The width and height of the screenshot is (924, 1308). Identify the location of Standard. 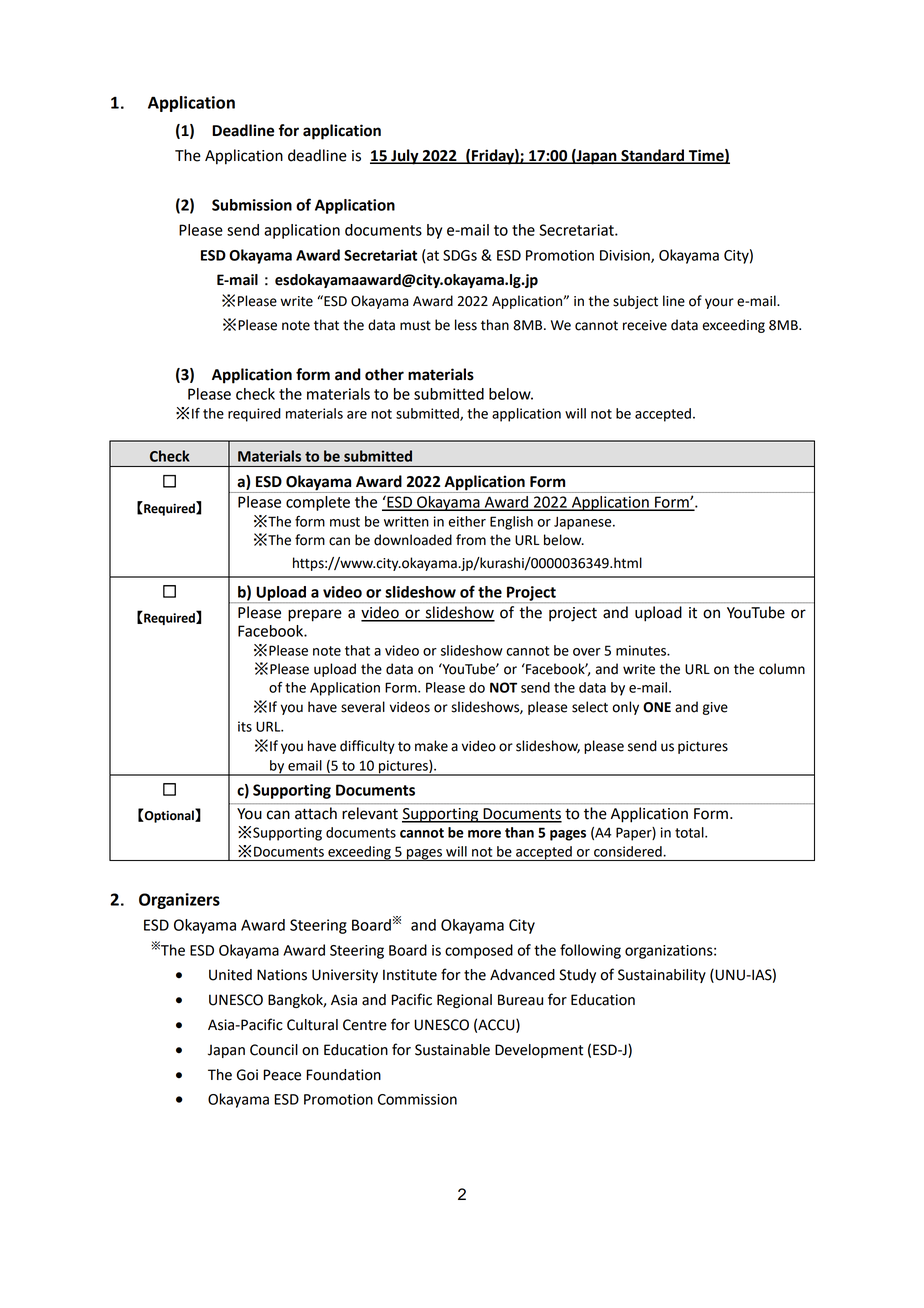
(653, 156).
